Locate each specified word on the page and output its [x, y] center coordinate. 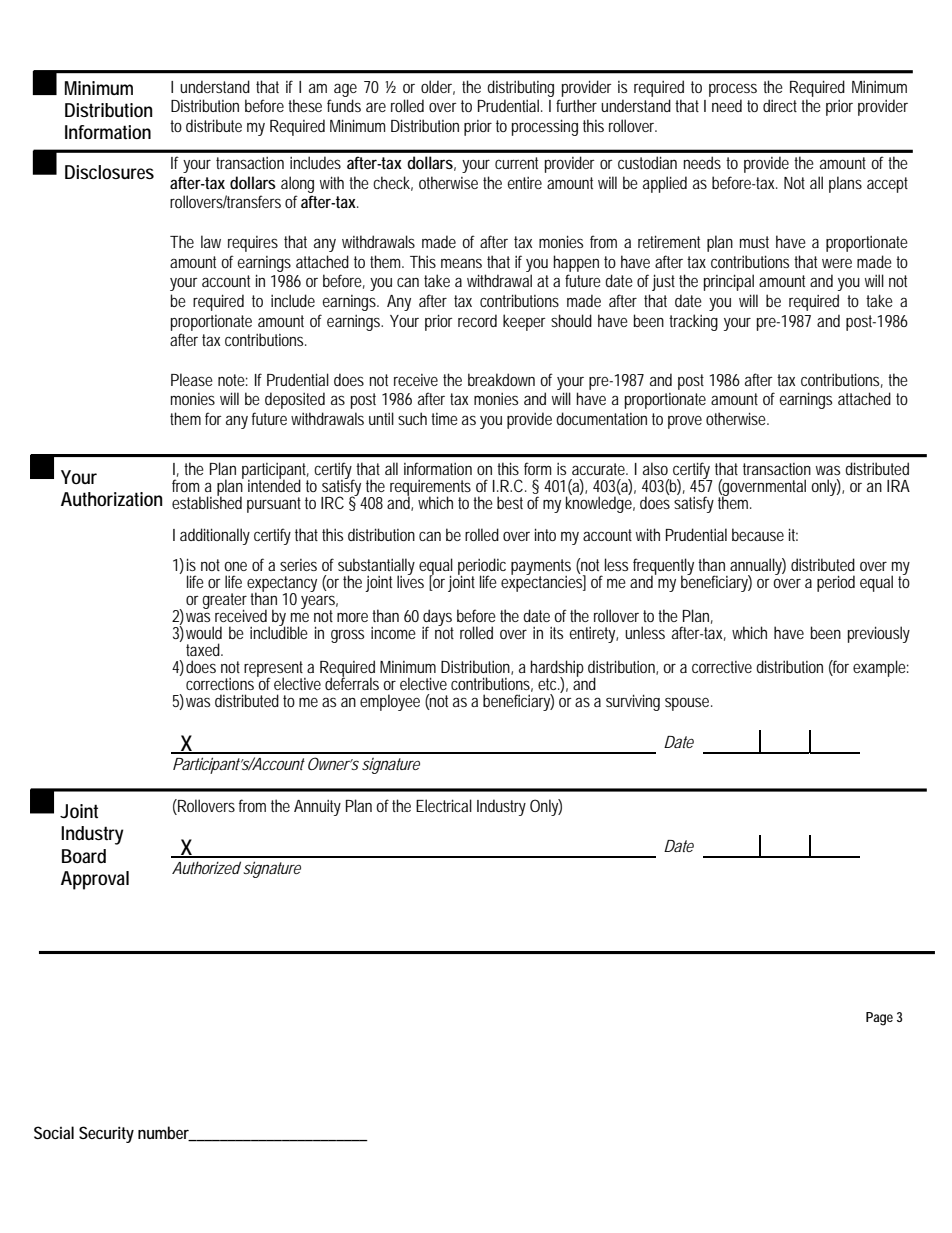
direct [782, 105]
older [438, 87]
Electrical [444, 805]
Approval [95, 880]
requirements [432, 489]
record [477, 320]
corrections [222, 683]
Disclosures [109, 172]
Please [192, 379]
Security [106, 1134]
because [758, 534]
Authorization [111, 499]
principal [729, 282]
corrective [722, 667]
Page [879, 1019]
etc [549, 685]
